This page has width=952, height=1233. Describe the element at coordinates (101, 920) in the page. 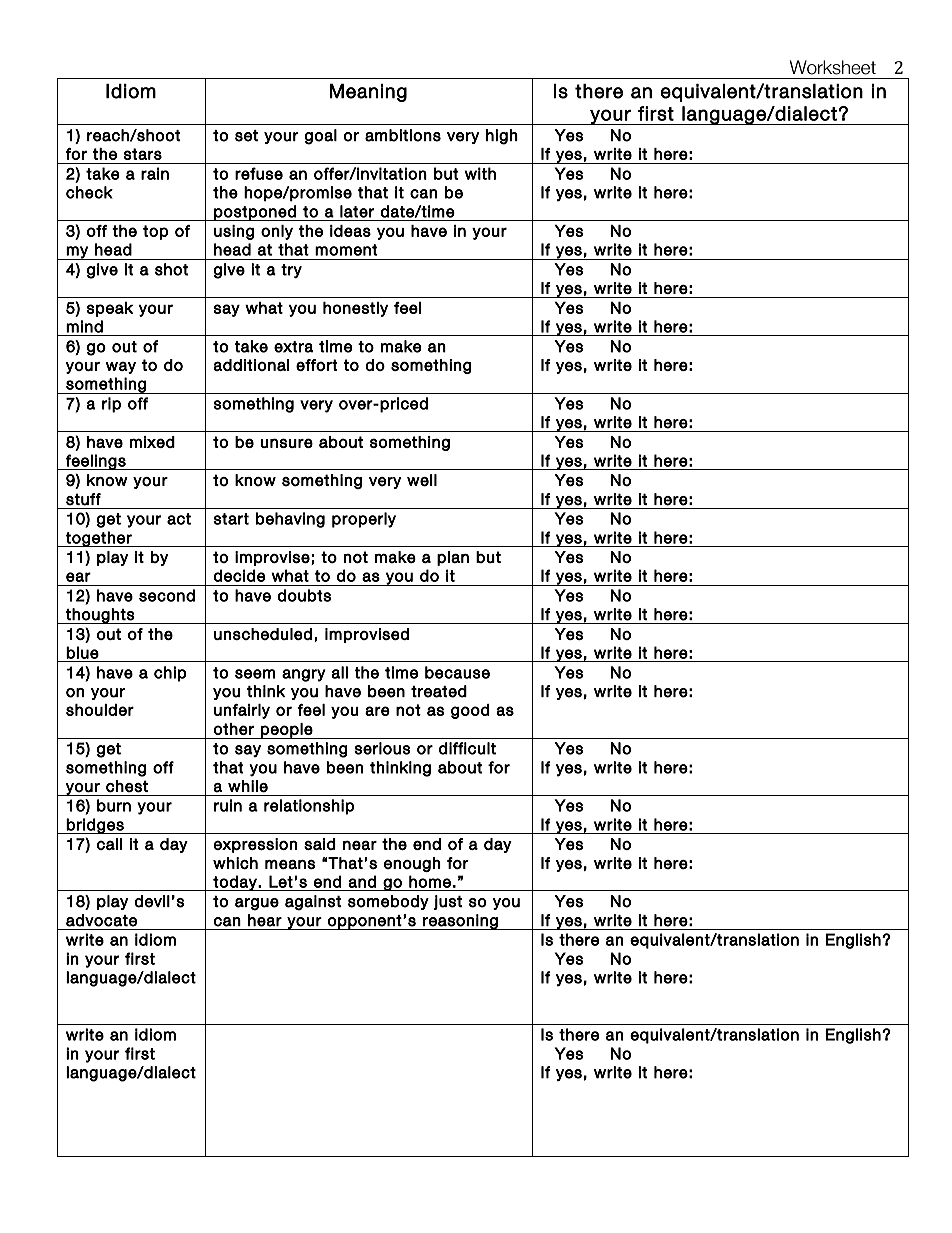

I see `advocate` at that location.
